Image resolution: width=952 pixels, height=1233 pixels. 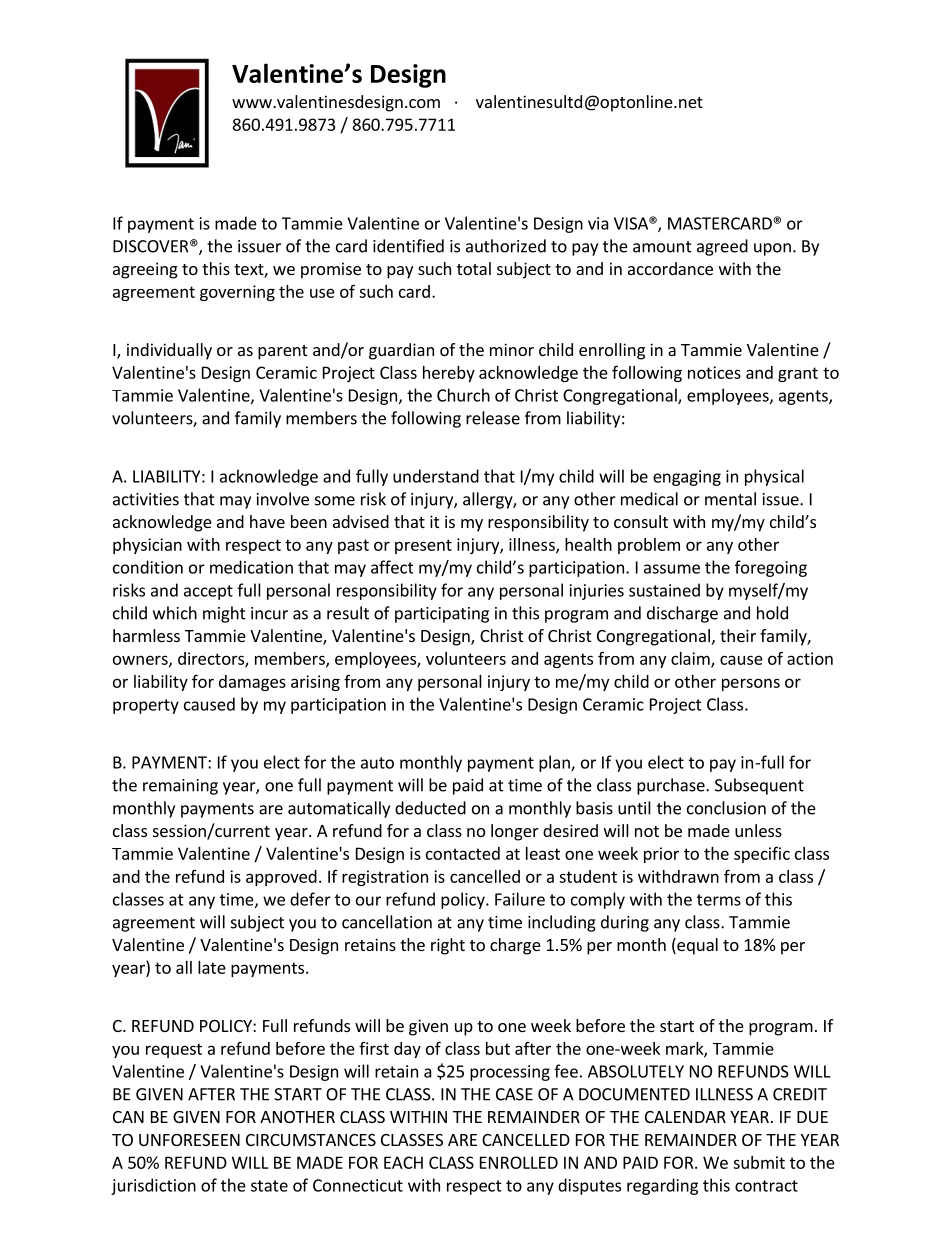 I want to click on plan, so click(x=555, y=763).
